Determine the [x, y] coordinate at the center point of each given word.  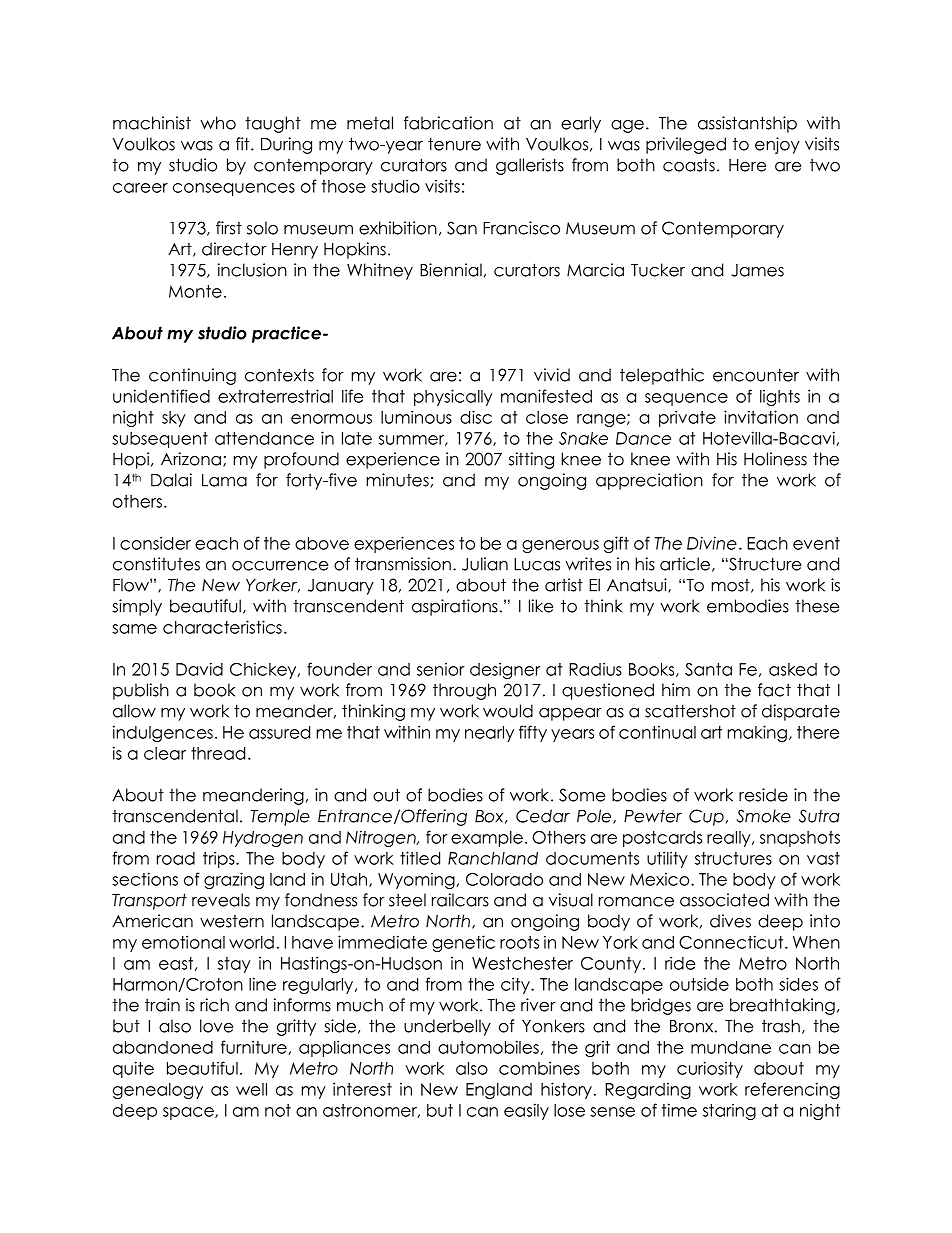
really [730, 839]
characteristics [222, 627]
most [731, 586]
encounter [756, 375]
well [251, 1089]
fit [244, 144]
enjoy [777, 145]
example [487, 839]
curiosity [710, 1069]
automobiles [488, 1047]
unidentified [161, 396]
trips [220, 859]
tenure [454, 144]
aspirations [455, 607]
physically [453, 397]
